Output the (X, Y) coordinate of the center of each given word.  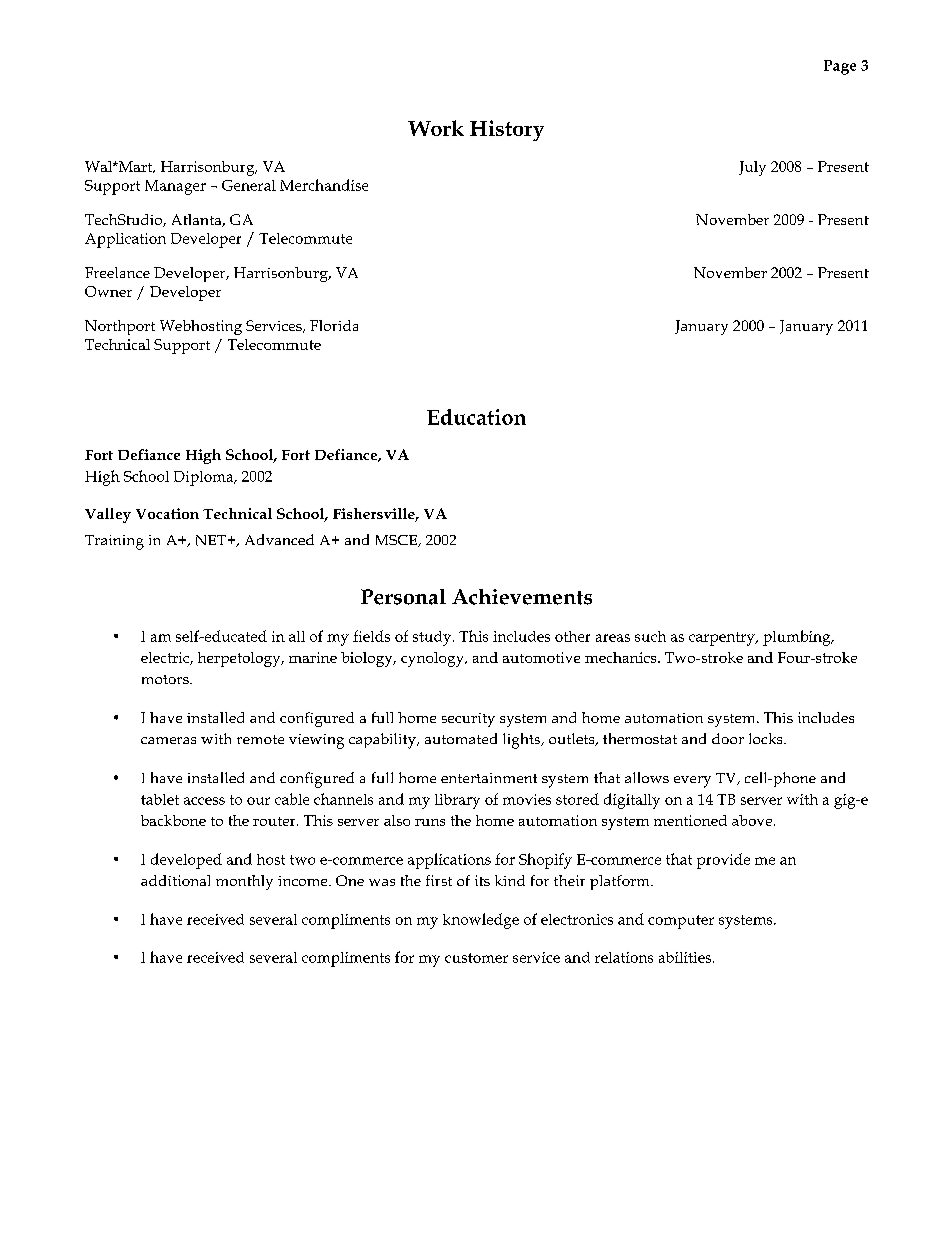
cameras (168, 740)
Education (476, 417)
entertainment (489, 778)
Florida (334, 325)
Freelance (117, 272)
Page (840, 67)
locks (767, 738)
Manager (175, 187)
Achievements (522, 597)
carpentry (723, 639)
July (752, 168)
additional (175, 880)
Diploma (205, 478)
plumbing (798, 638)
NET (212, 540)
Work (436, 128)
